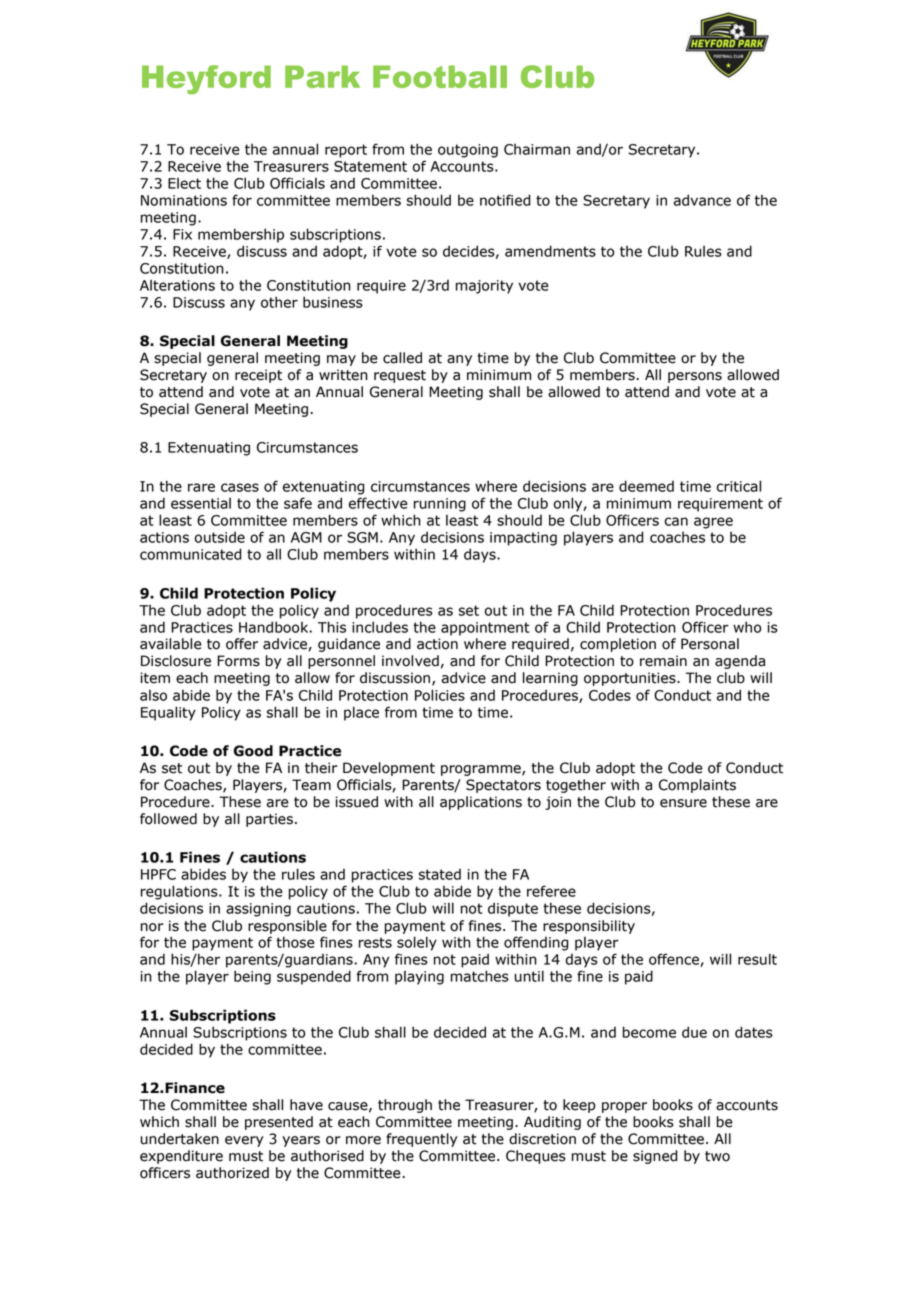 The height and width of the page is (1308, 924). I want to click on assigning, so click(258, 910).
